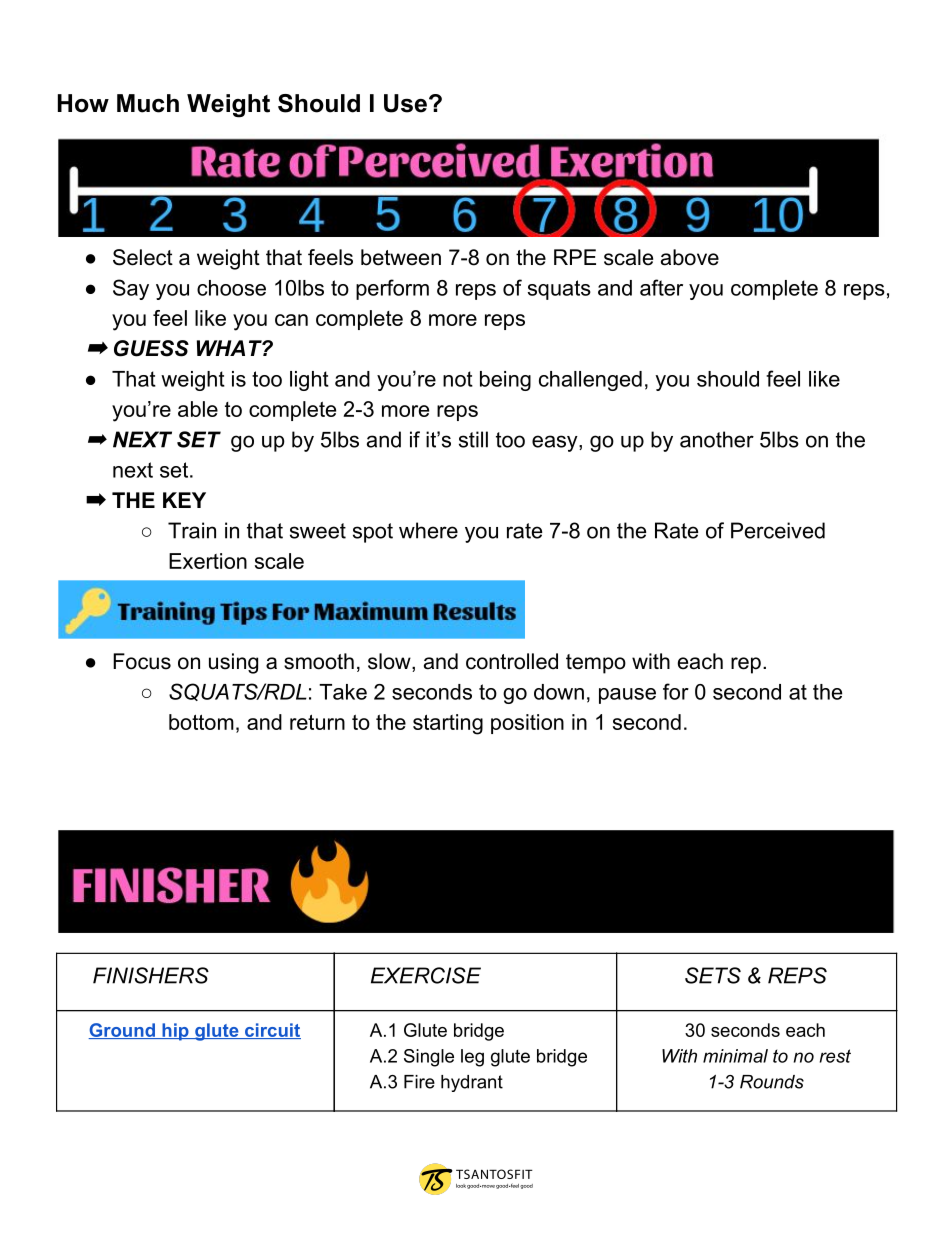 The width and height of the image is (952, 1233). What do you see at coordinates (175, 1032) in the image?
I see `hip` at bounding box center [175, 1032].
